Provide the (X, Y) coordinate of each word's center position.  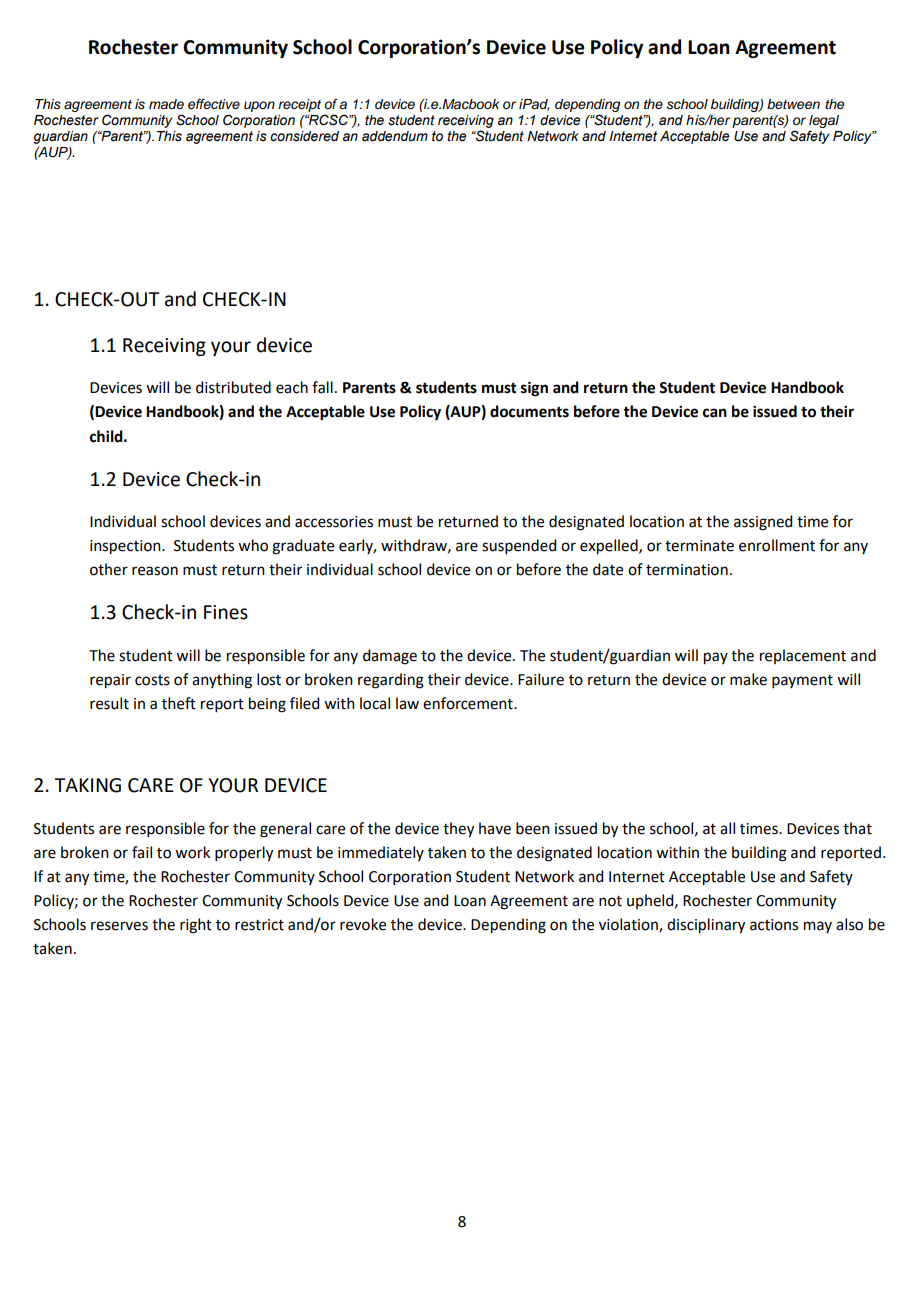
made (166, 104)
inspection (126, 547)
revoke (363, 924)
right (196, 926)
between (793, 104)
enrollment (777, 545)
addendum (395, 136)
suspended (519, 546)
